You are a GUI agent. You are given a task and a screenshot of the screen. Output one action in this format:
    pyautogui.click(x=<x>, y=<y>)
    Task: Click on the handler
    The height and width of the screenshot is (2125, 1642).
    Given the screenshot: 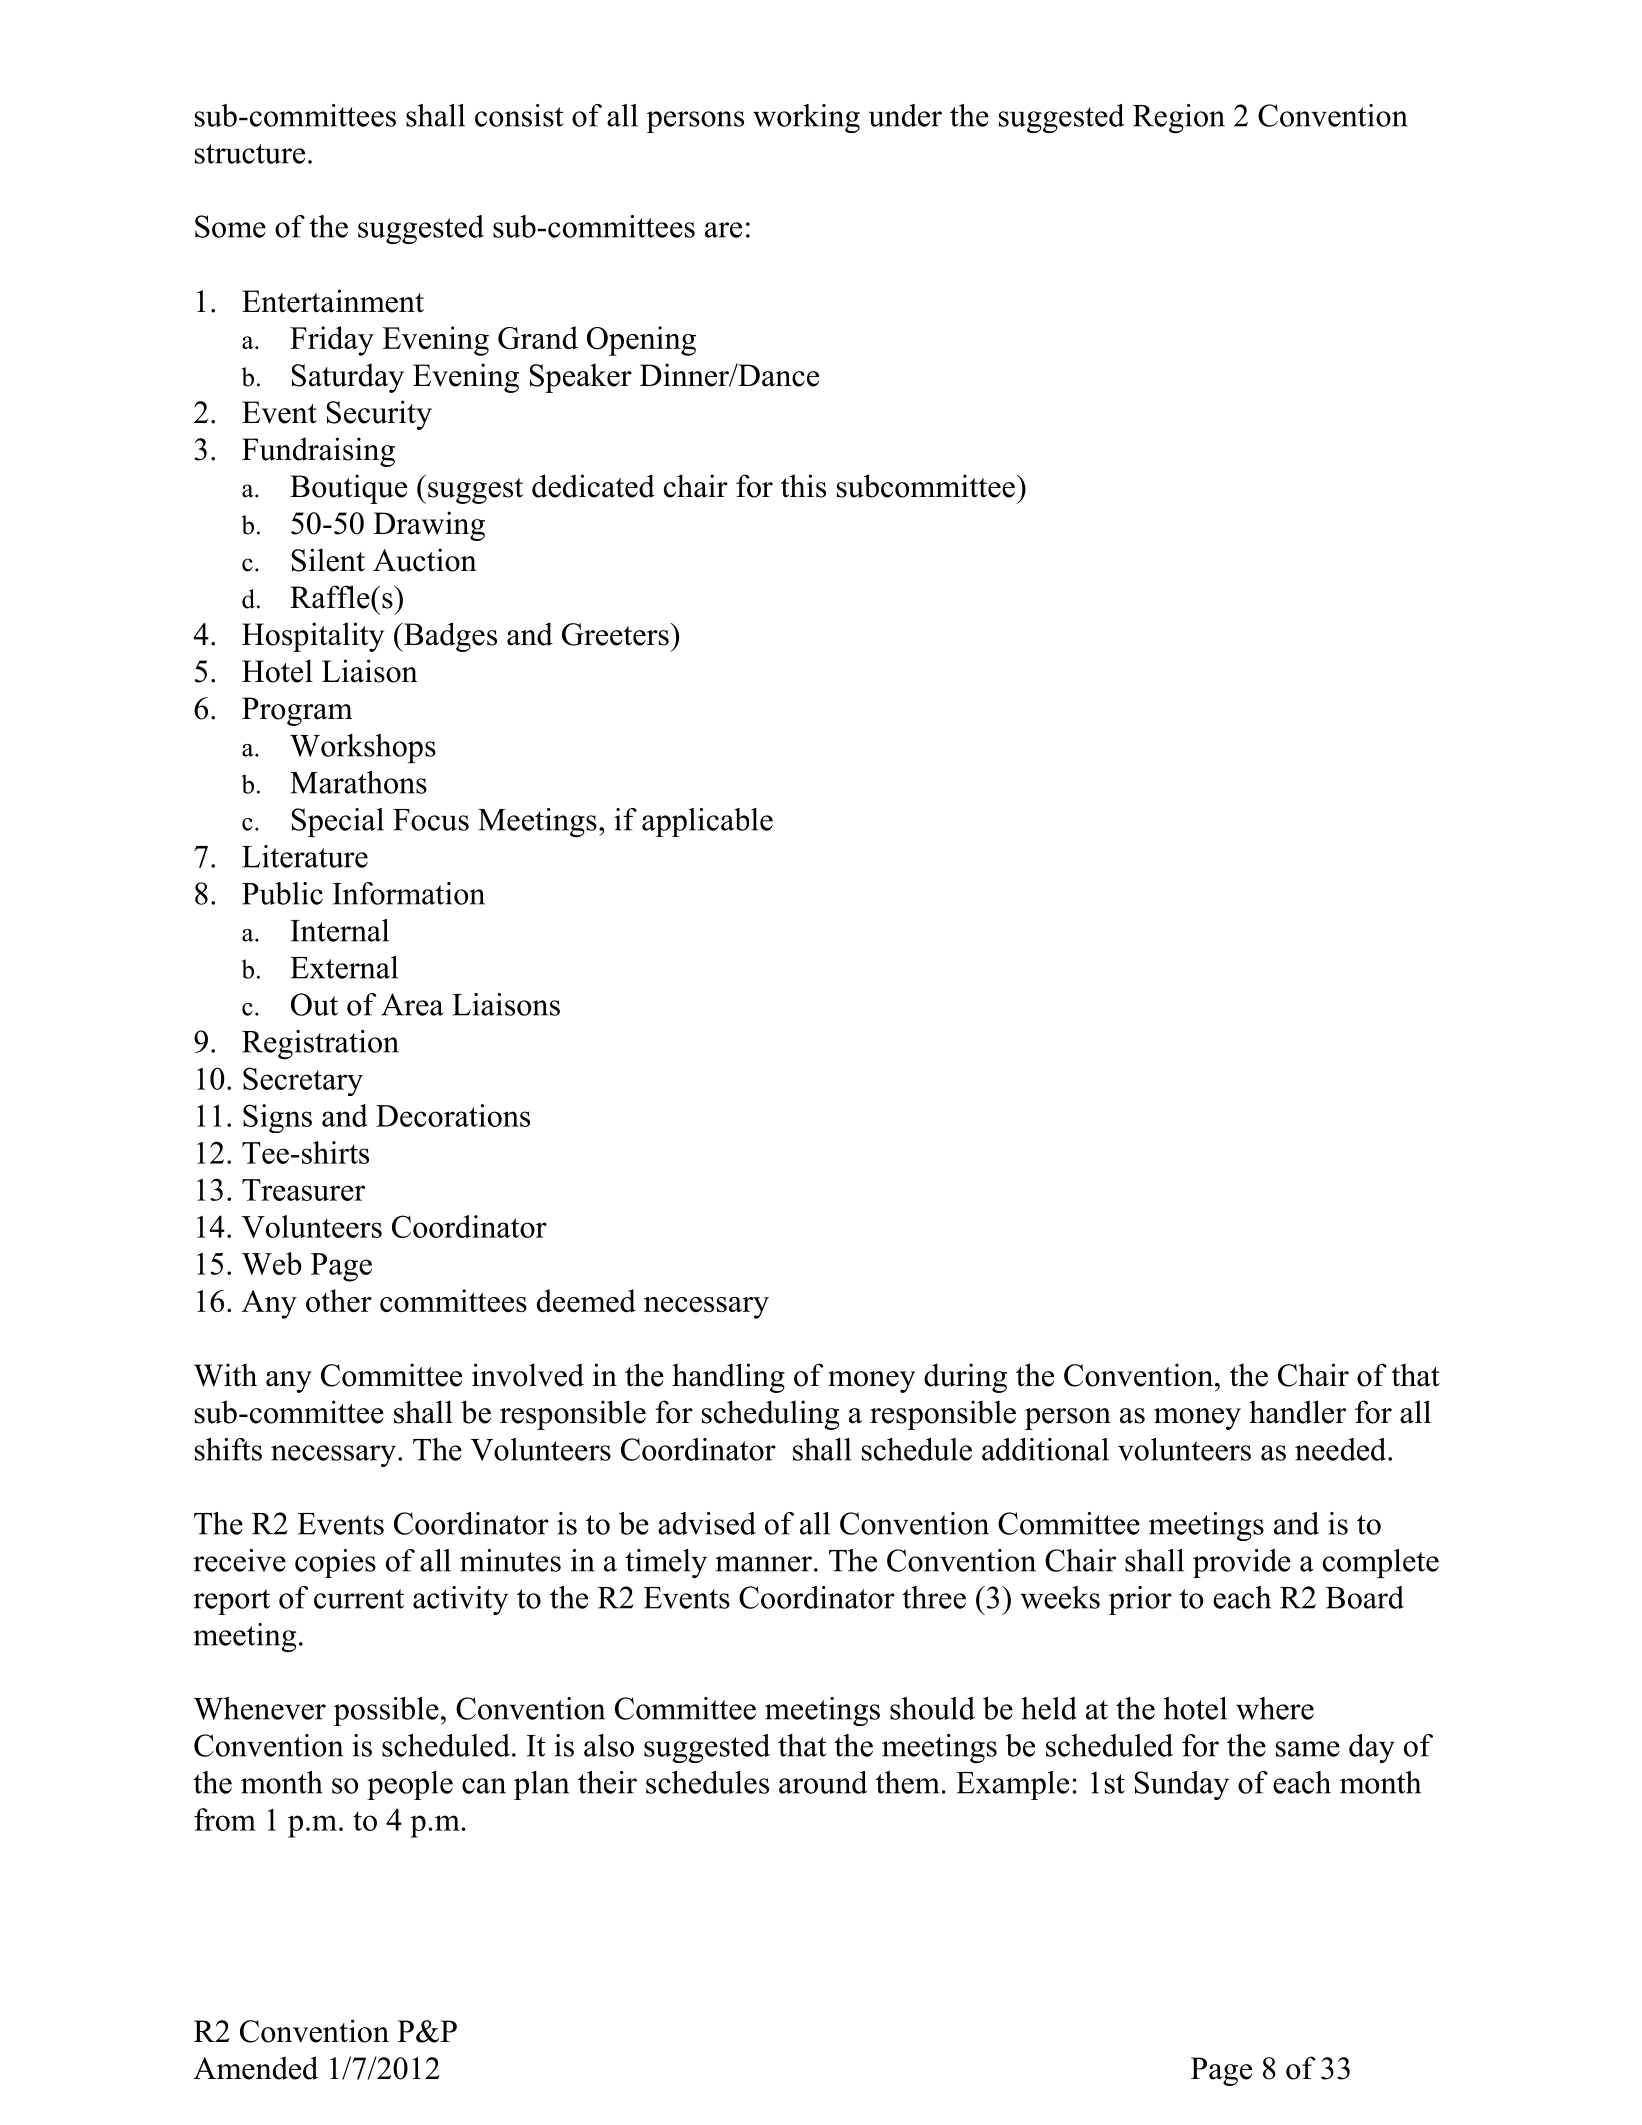 What is the action you would take?
    pyautogui.click(x=1297, y=1412)
